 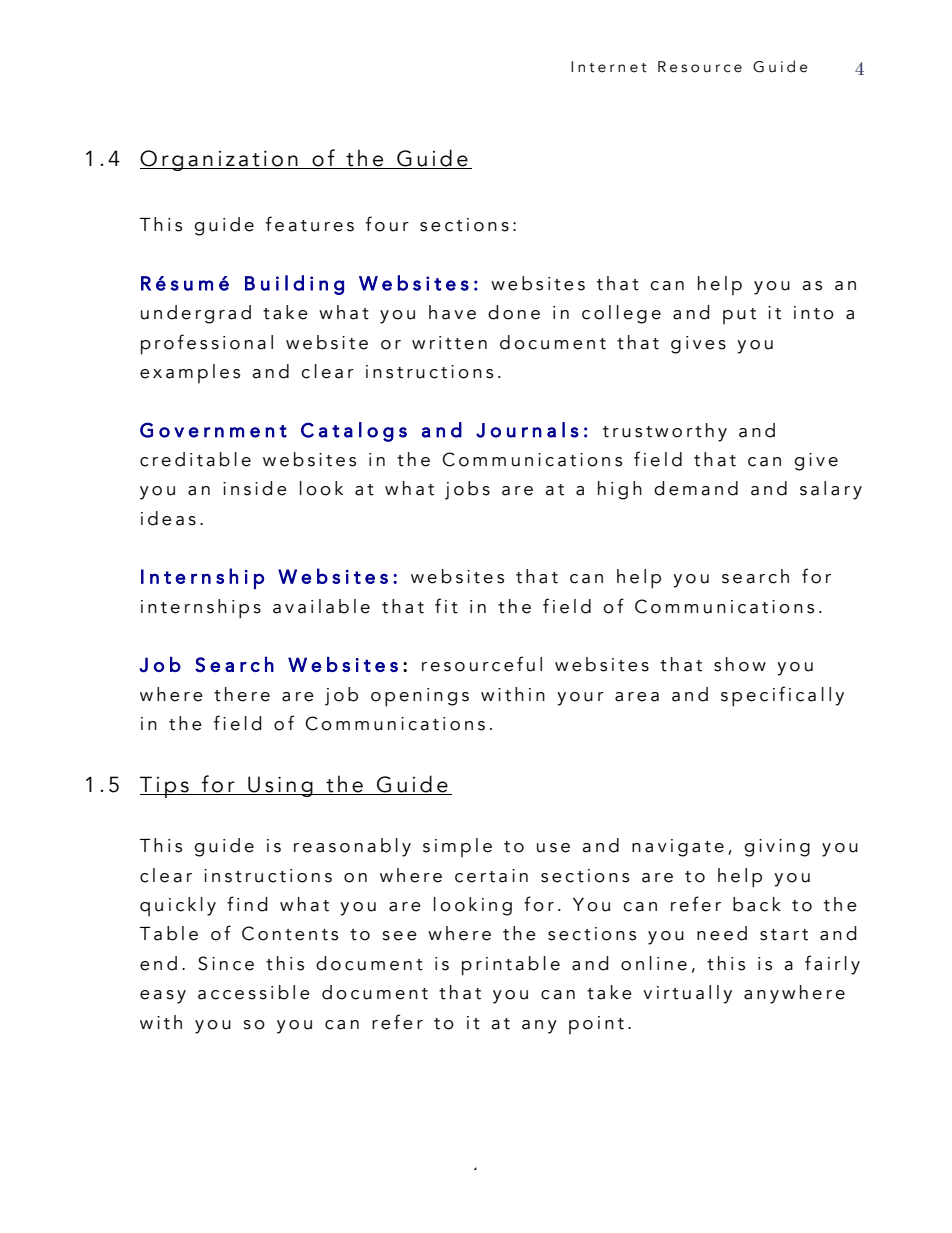 What do you see at coordinates (220, 160) in the page?
I see `Organization` at bounding box center [220, 160].
